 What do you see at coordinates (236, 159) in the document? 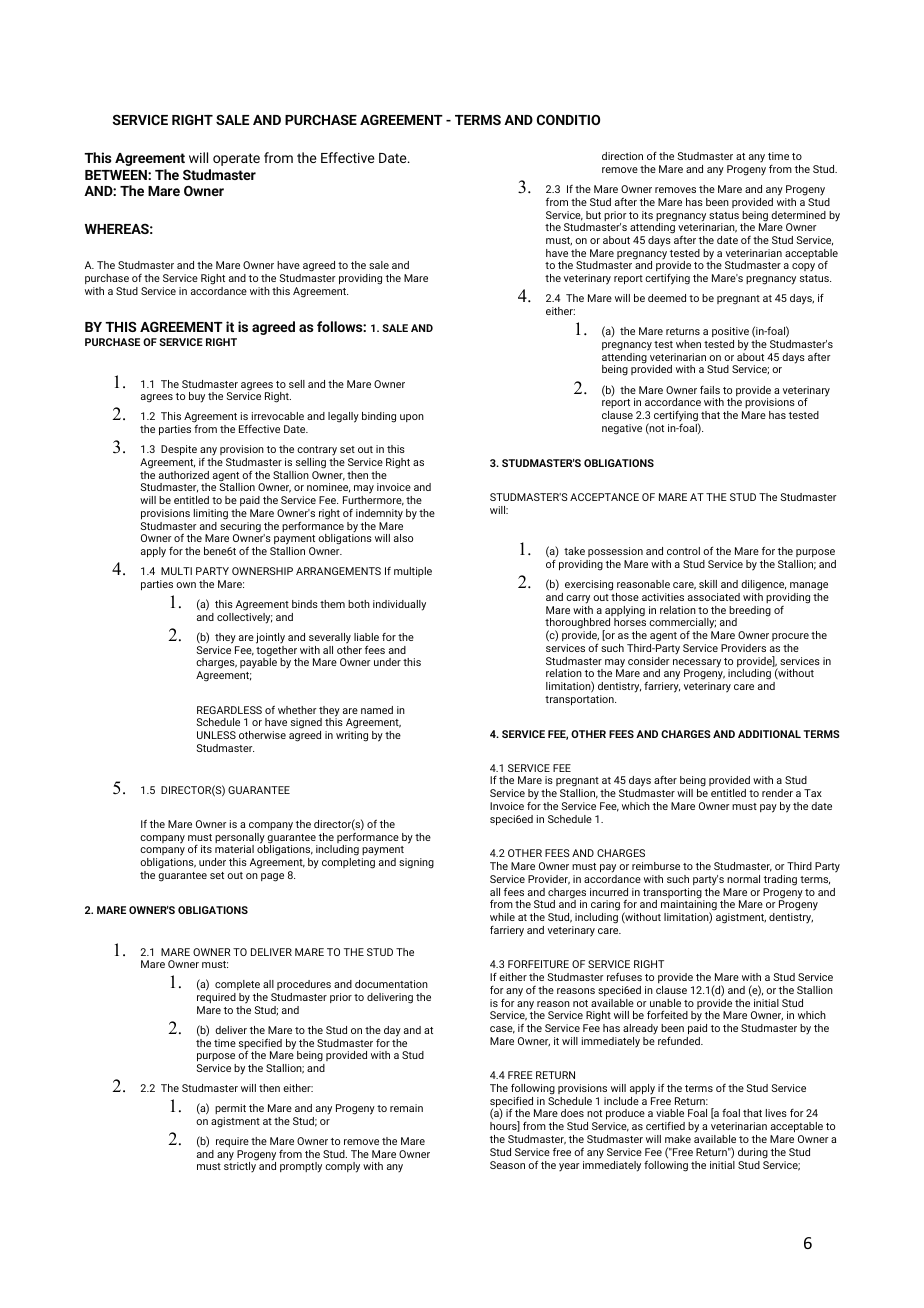
I see `operate` at bounding box center [236, 159].
